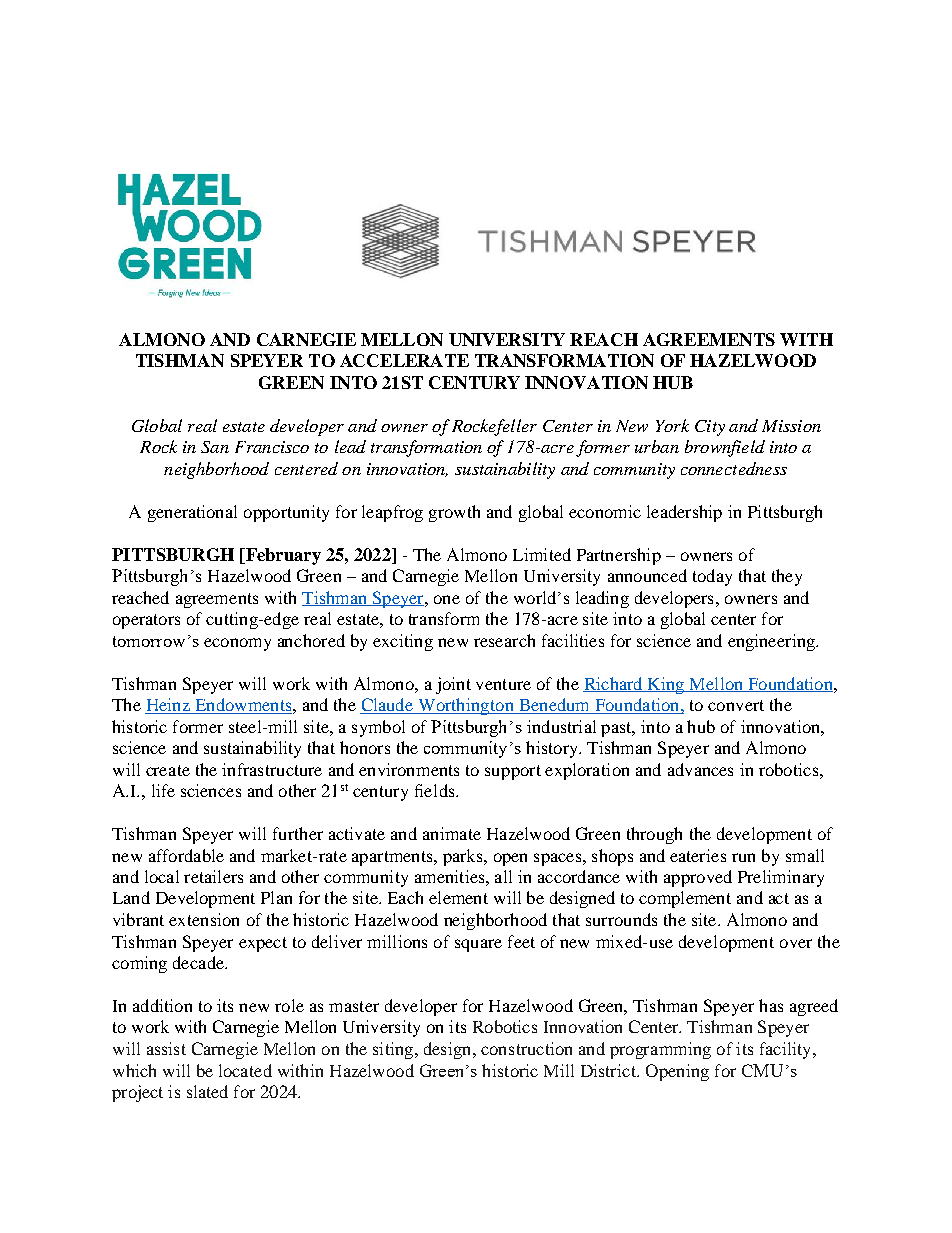  What do you see at coordinates (168, 770) in the page?
I see `create` at bounding box center [168, 770].
